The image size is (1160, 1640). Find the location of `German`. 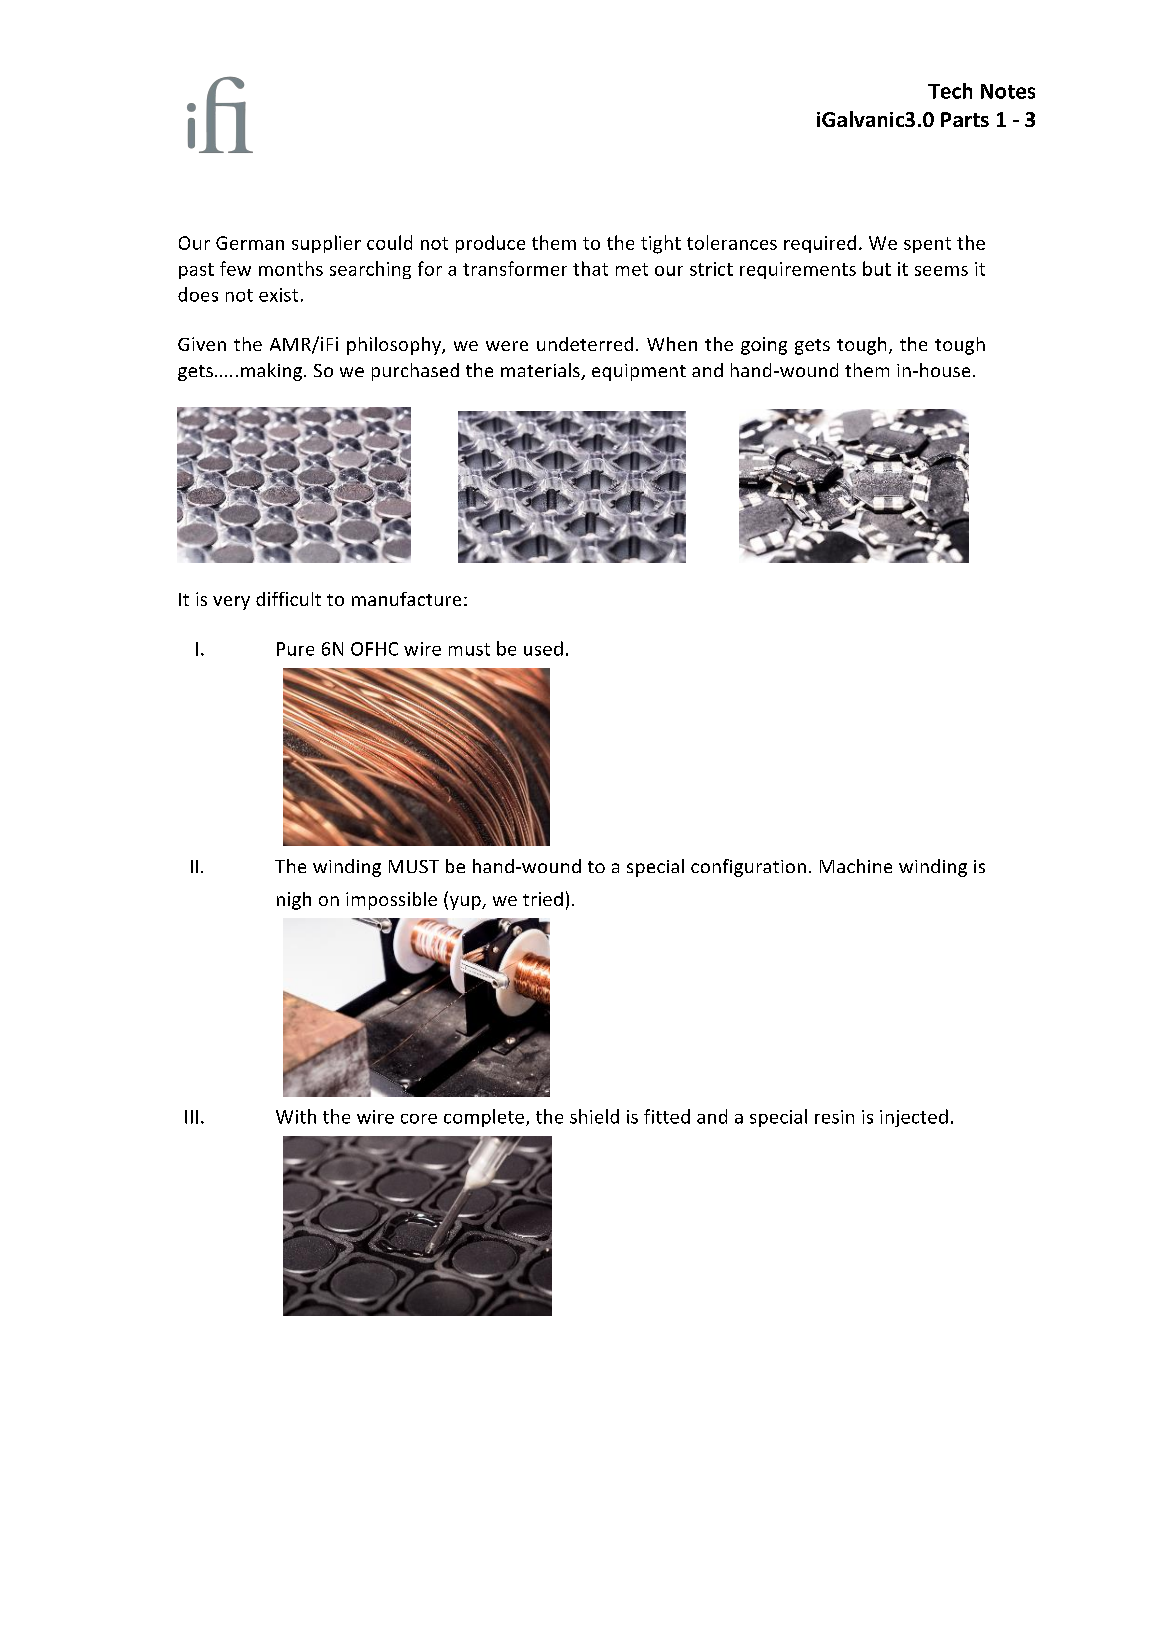

German is located at coordinates (250, 243).
